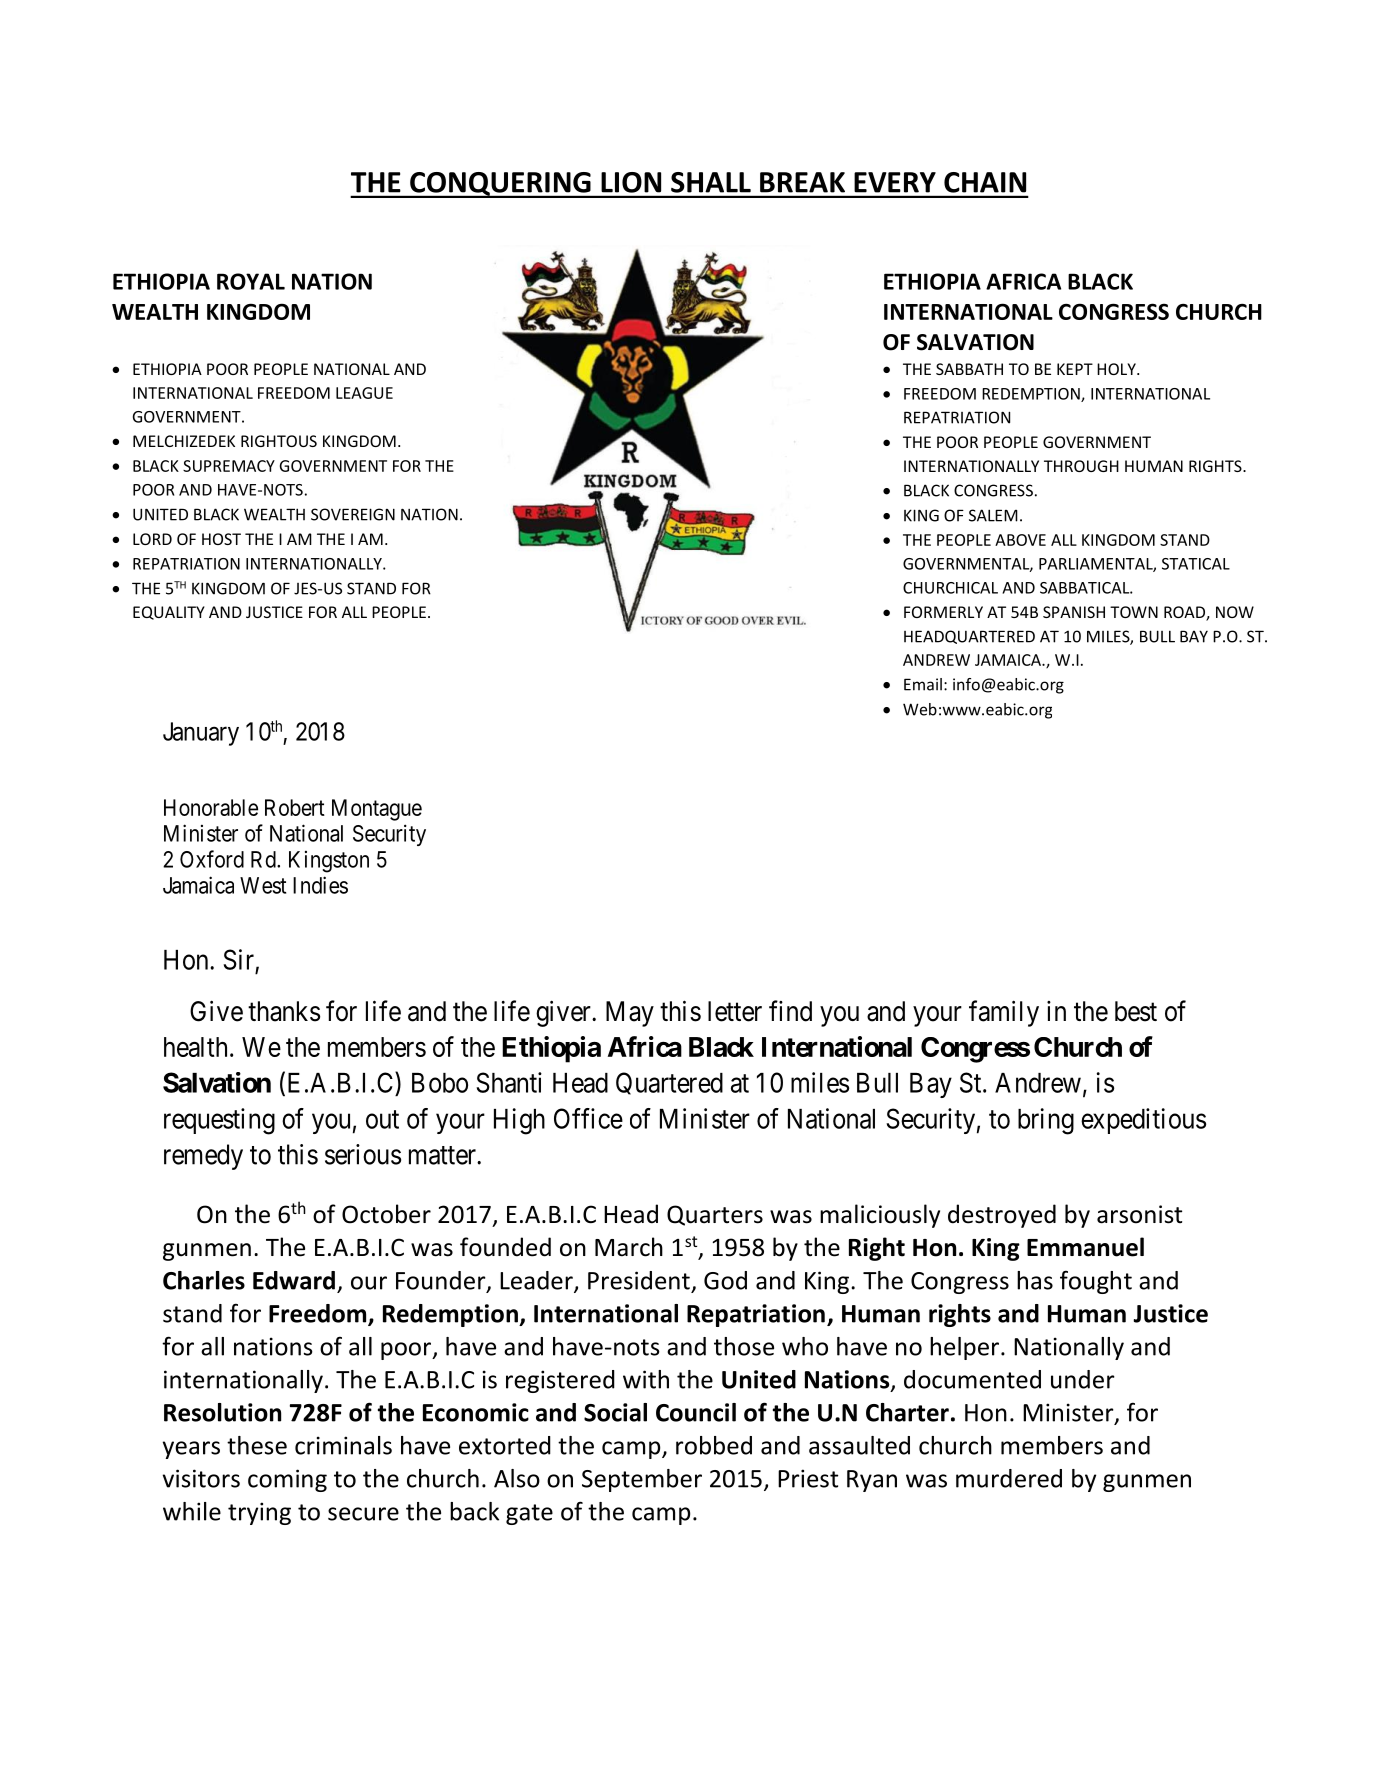  Describe the element at coordinates (251, 281) in the page. I see `ROYAL` at that location.
